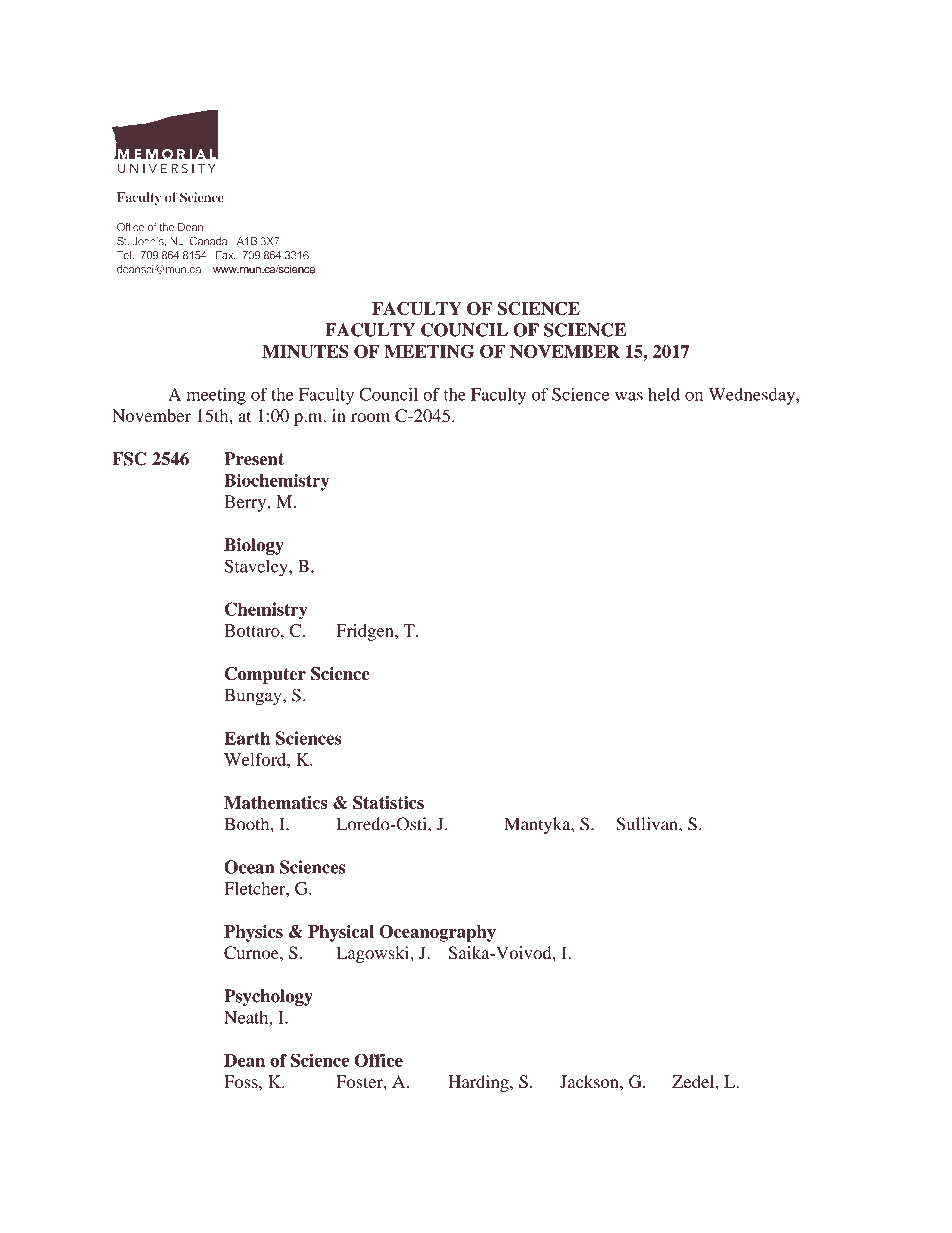  I want to click on MINUTES, so click(305, 351).
